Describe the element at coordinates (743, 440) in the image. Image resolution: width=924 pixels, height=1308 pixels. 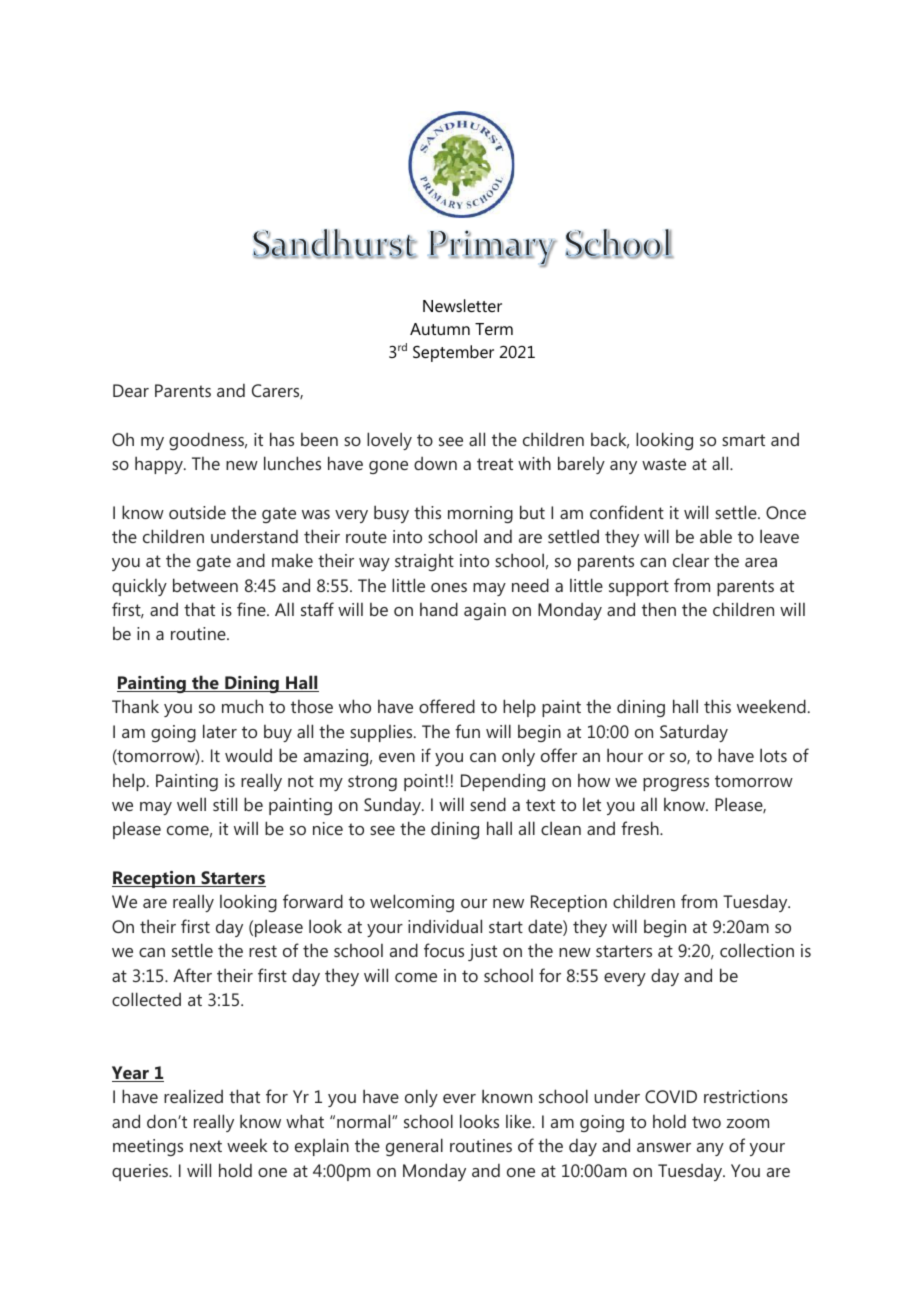
I see `smart` at that location.
